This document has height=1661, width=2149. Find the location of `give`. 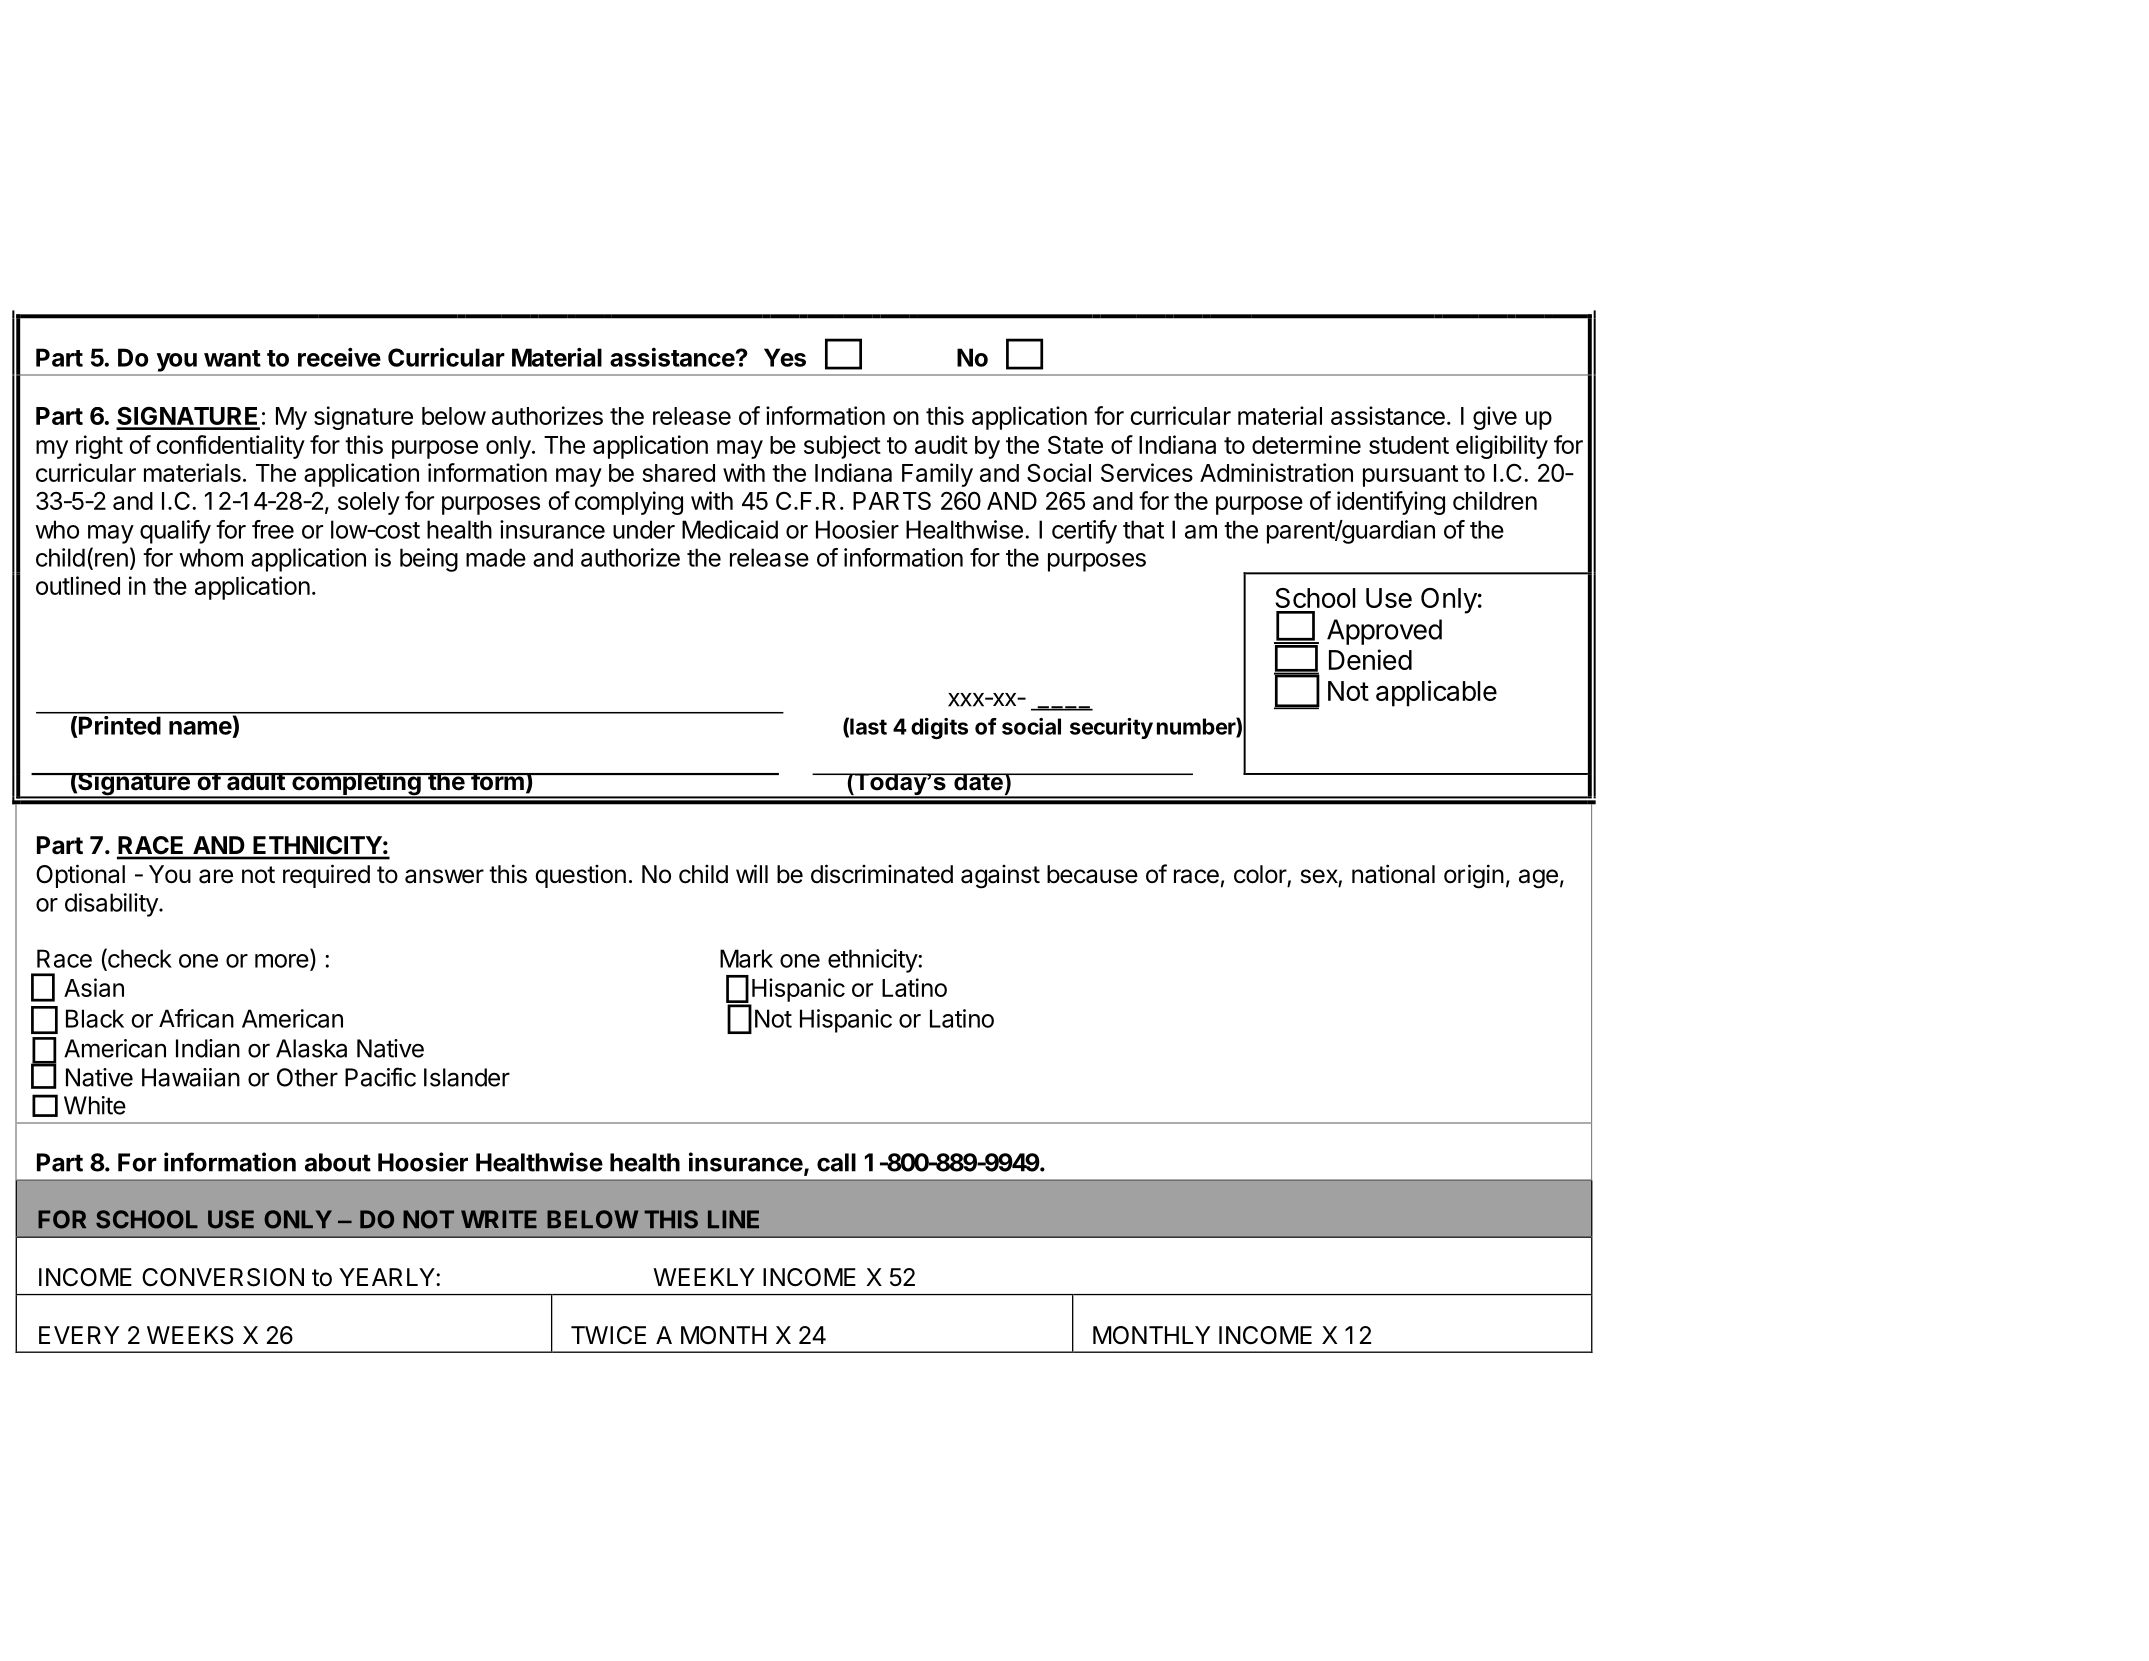

give is located at coordinates (1495, 418).
